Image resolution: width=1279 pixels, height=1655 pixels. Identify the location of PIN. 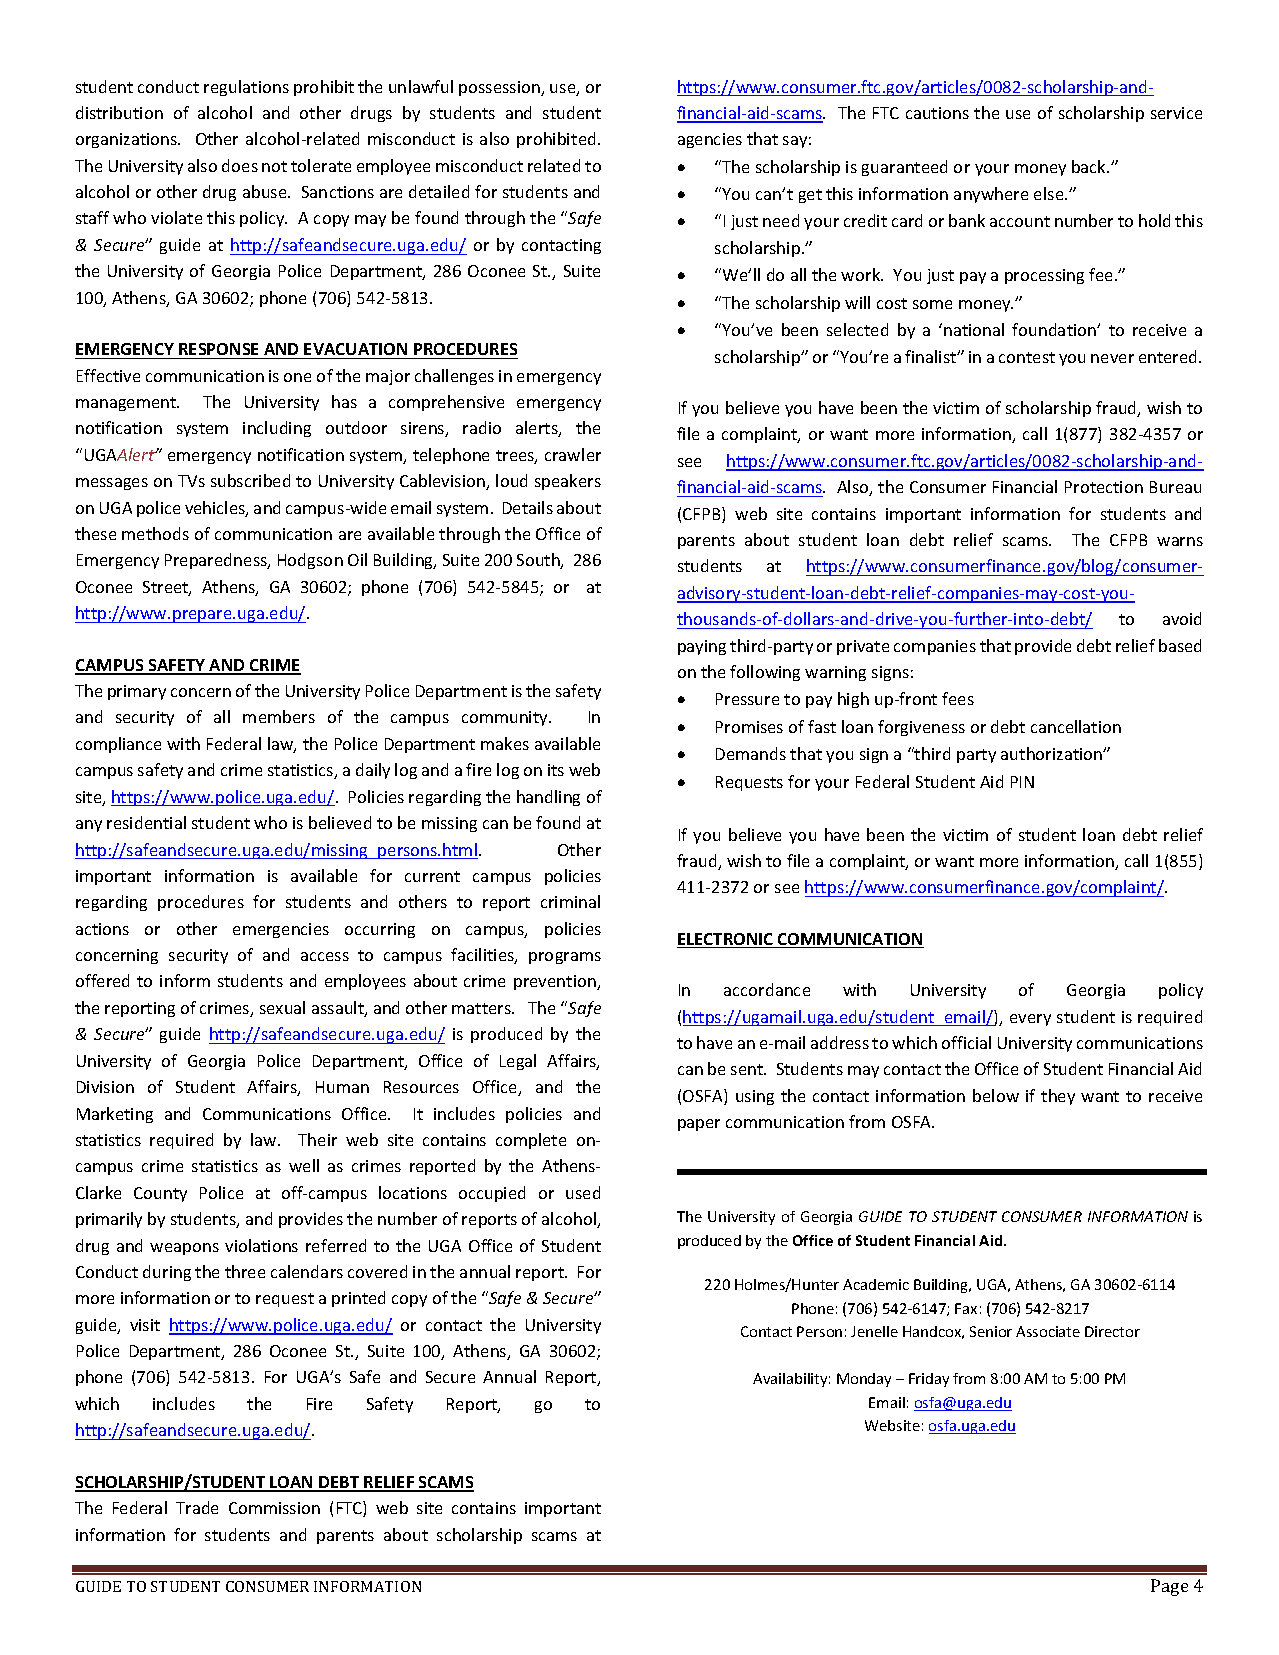
(1022, 782).
